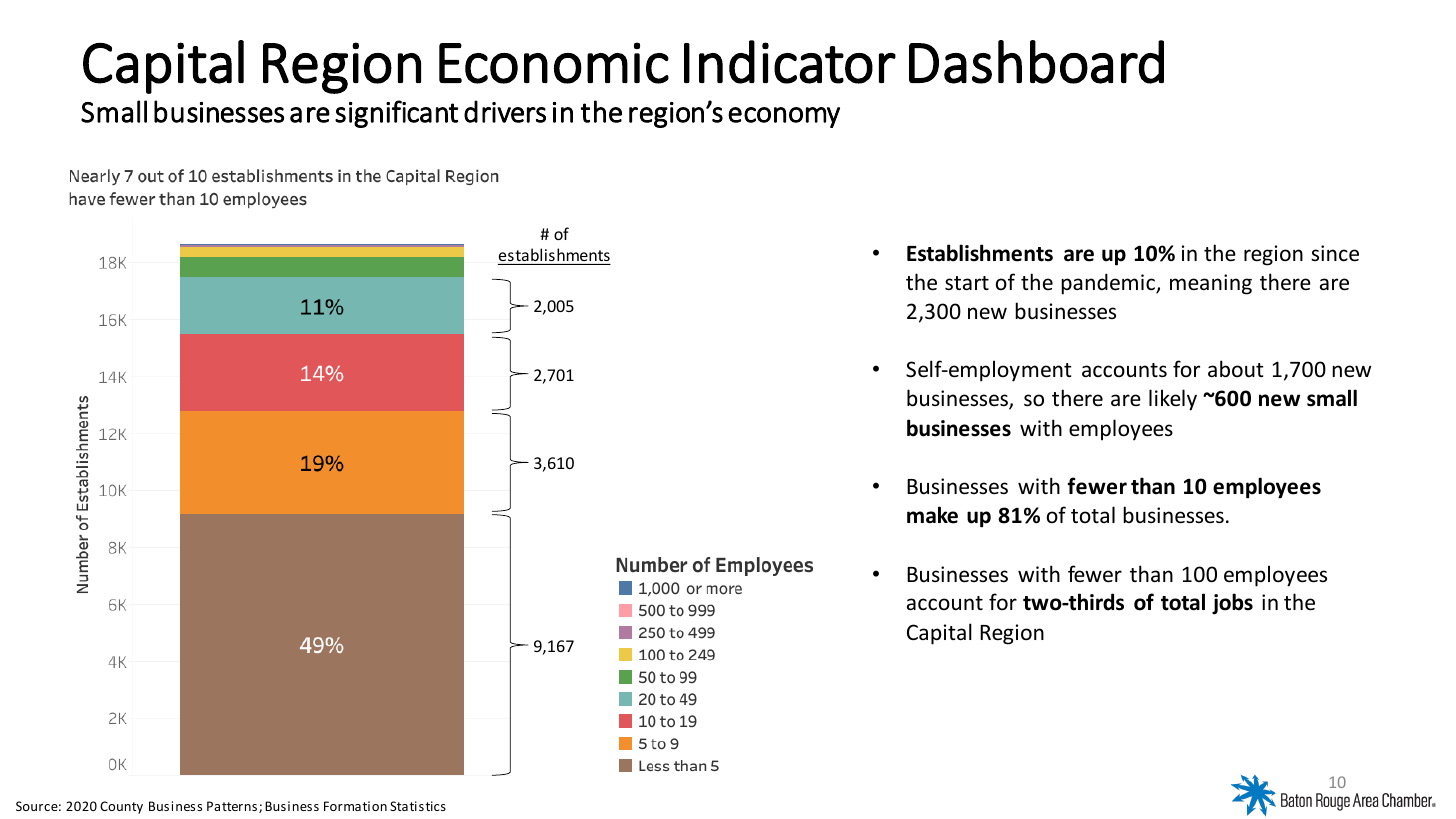 The width and height of the screenshot is (1456, 819). What do you see at coordinates (1173, 400) in the screenshot?
I see `likely` at bounding box center [1173, 400].
